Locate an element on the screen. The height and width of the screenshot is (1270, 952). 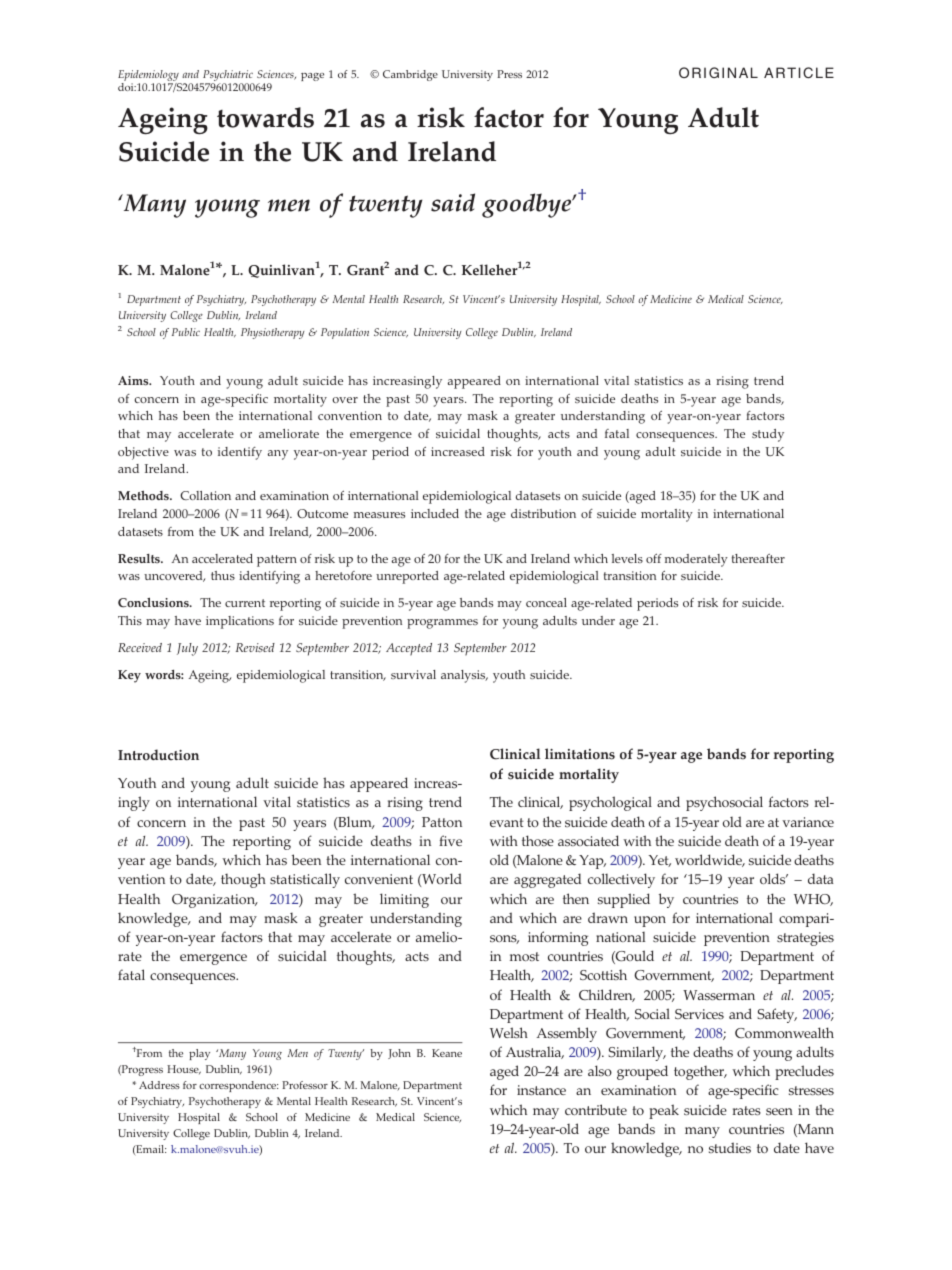
Press is located at coordinates (509, 74).
